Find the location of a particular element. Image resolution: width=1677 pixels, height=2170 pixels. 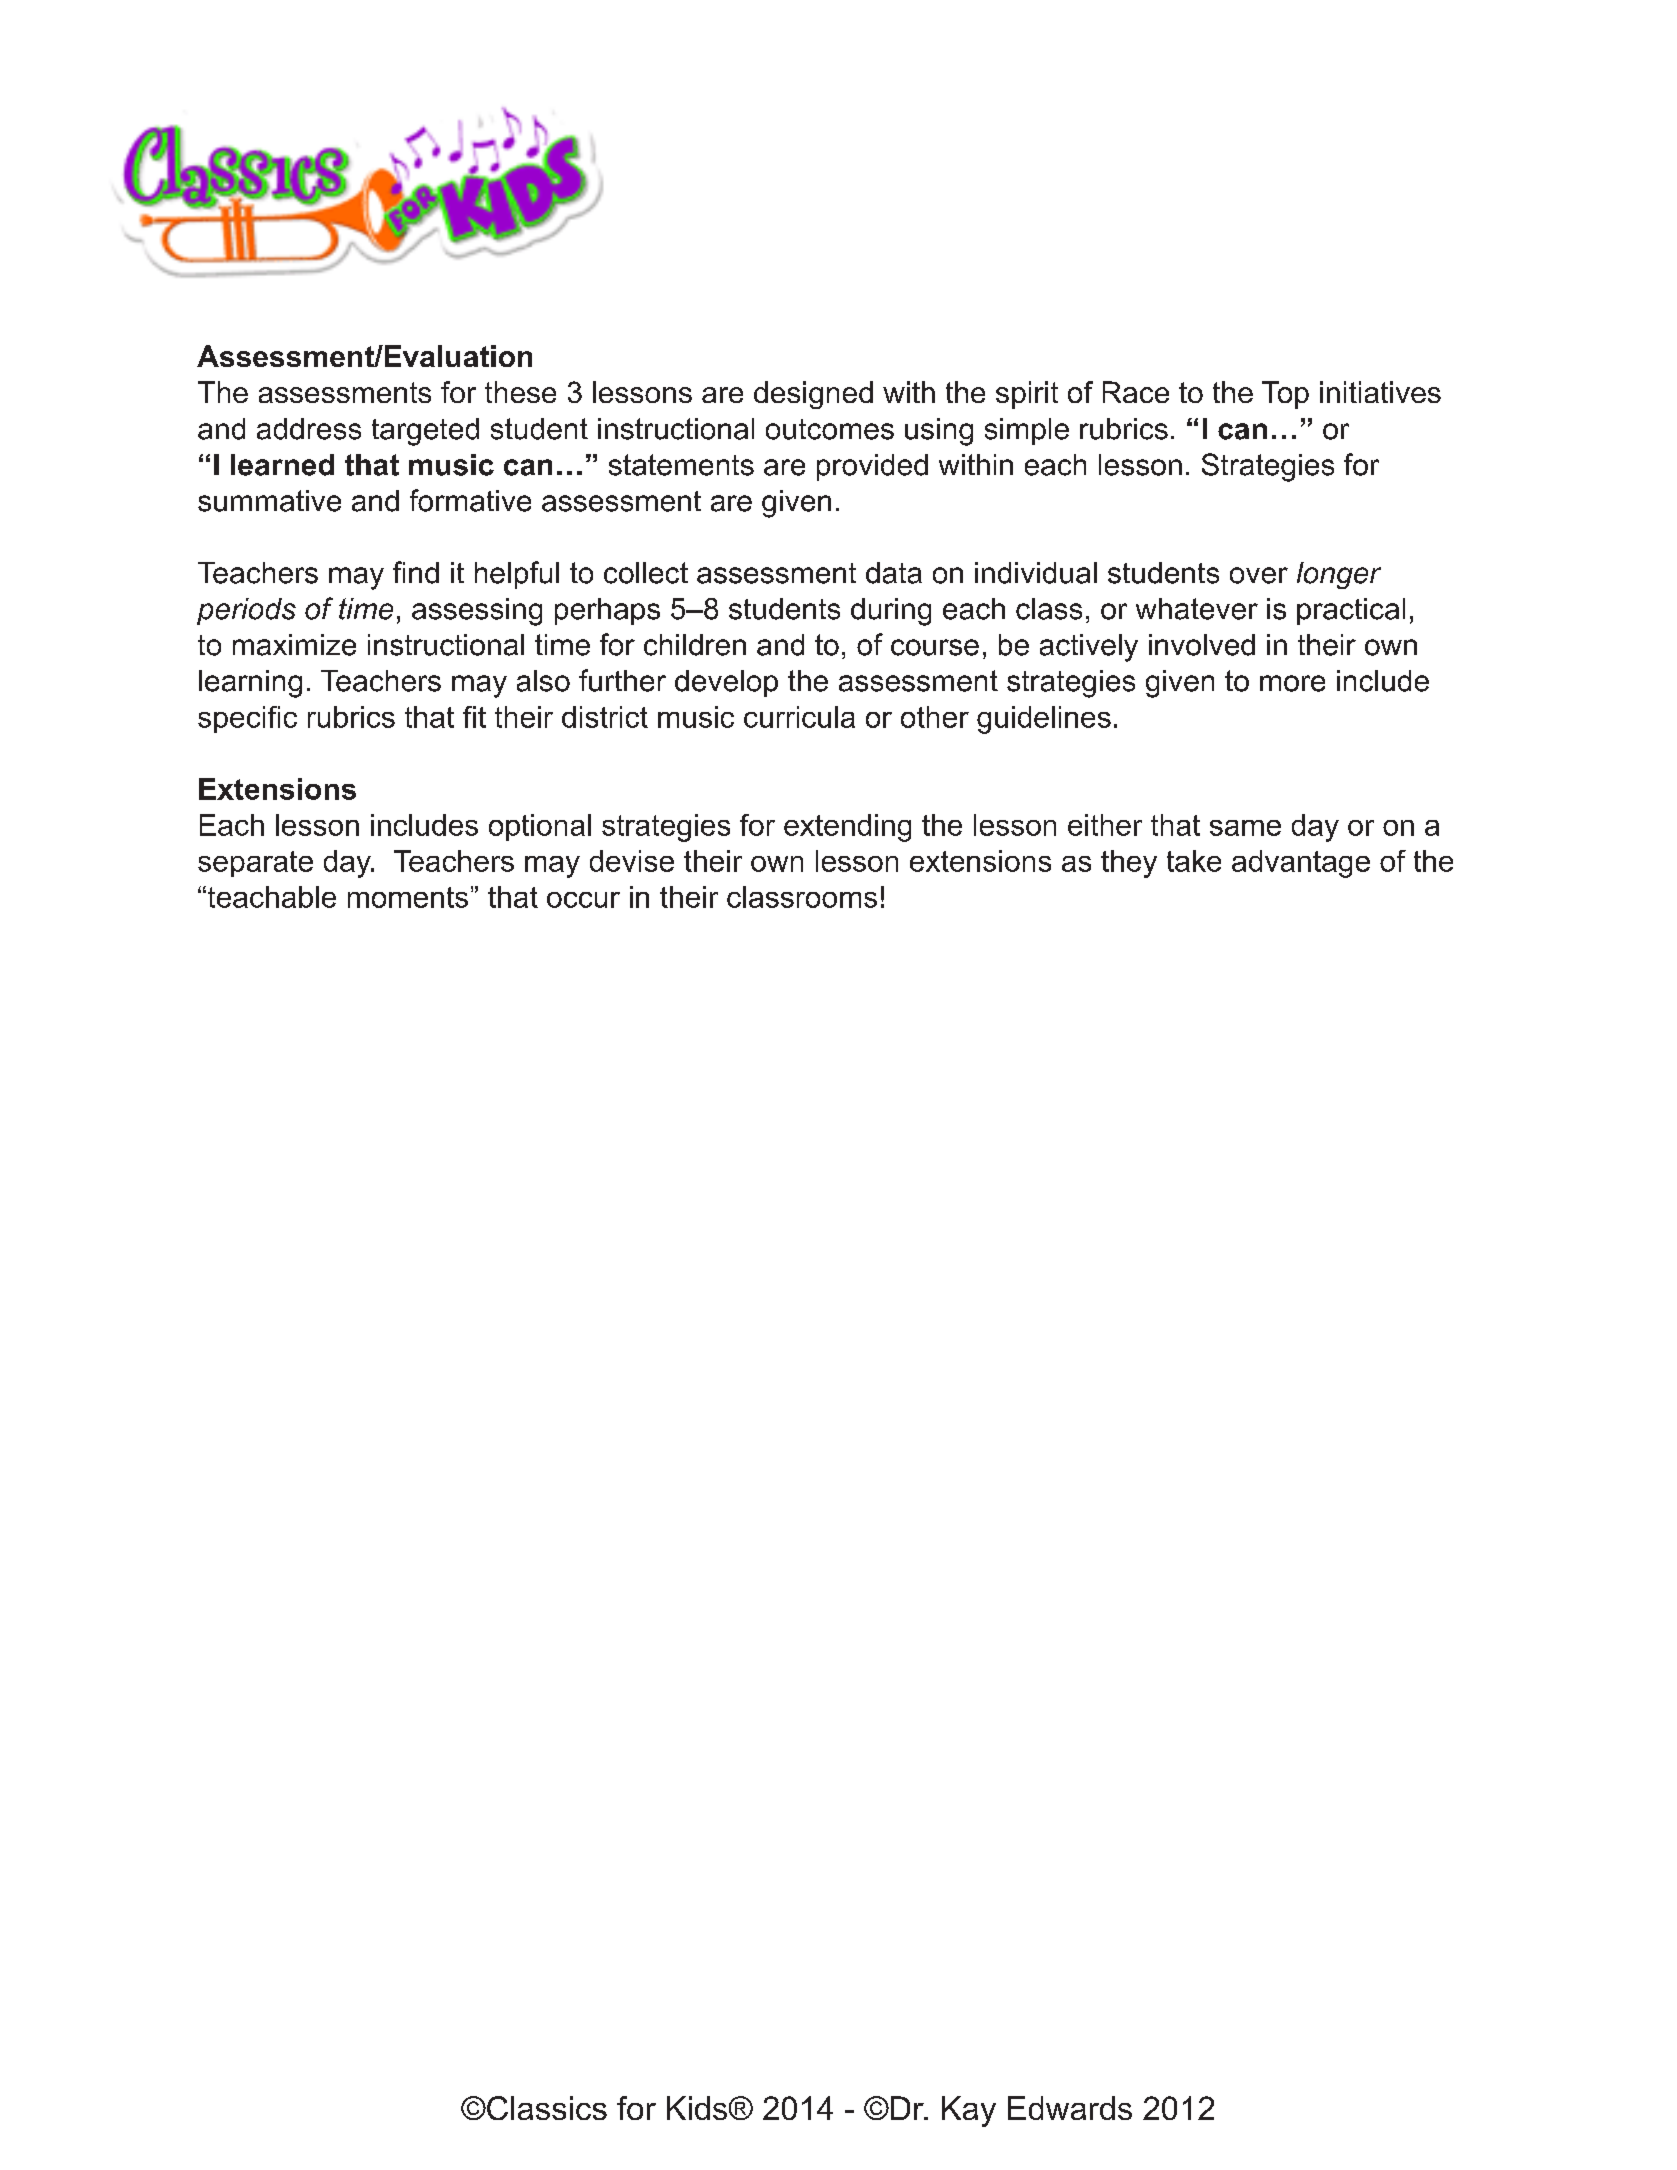

moments is located at coordinates (408, 897).
